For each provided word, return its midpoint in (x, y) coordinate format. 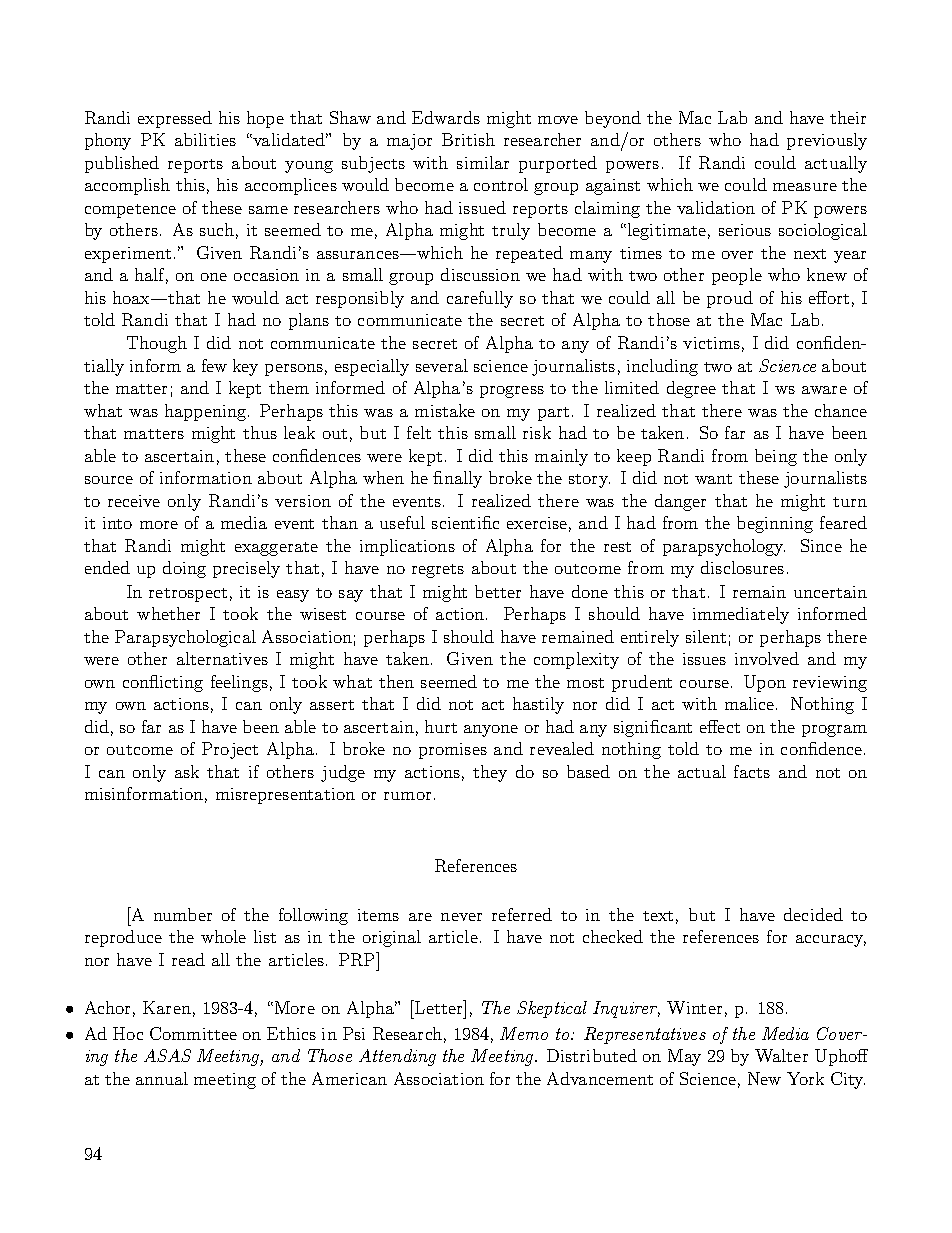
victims (711, 343)
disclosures (742, 567)
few (214, 365)
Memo (524, 1033)
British (468, 139)
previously (827, 141)
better (498, 591)
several (442, 365)
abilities (205, 139)
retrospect (188, 595)
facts (752, 771)
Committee (193, 1033)
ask (187, 771)
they (490, 773)
